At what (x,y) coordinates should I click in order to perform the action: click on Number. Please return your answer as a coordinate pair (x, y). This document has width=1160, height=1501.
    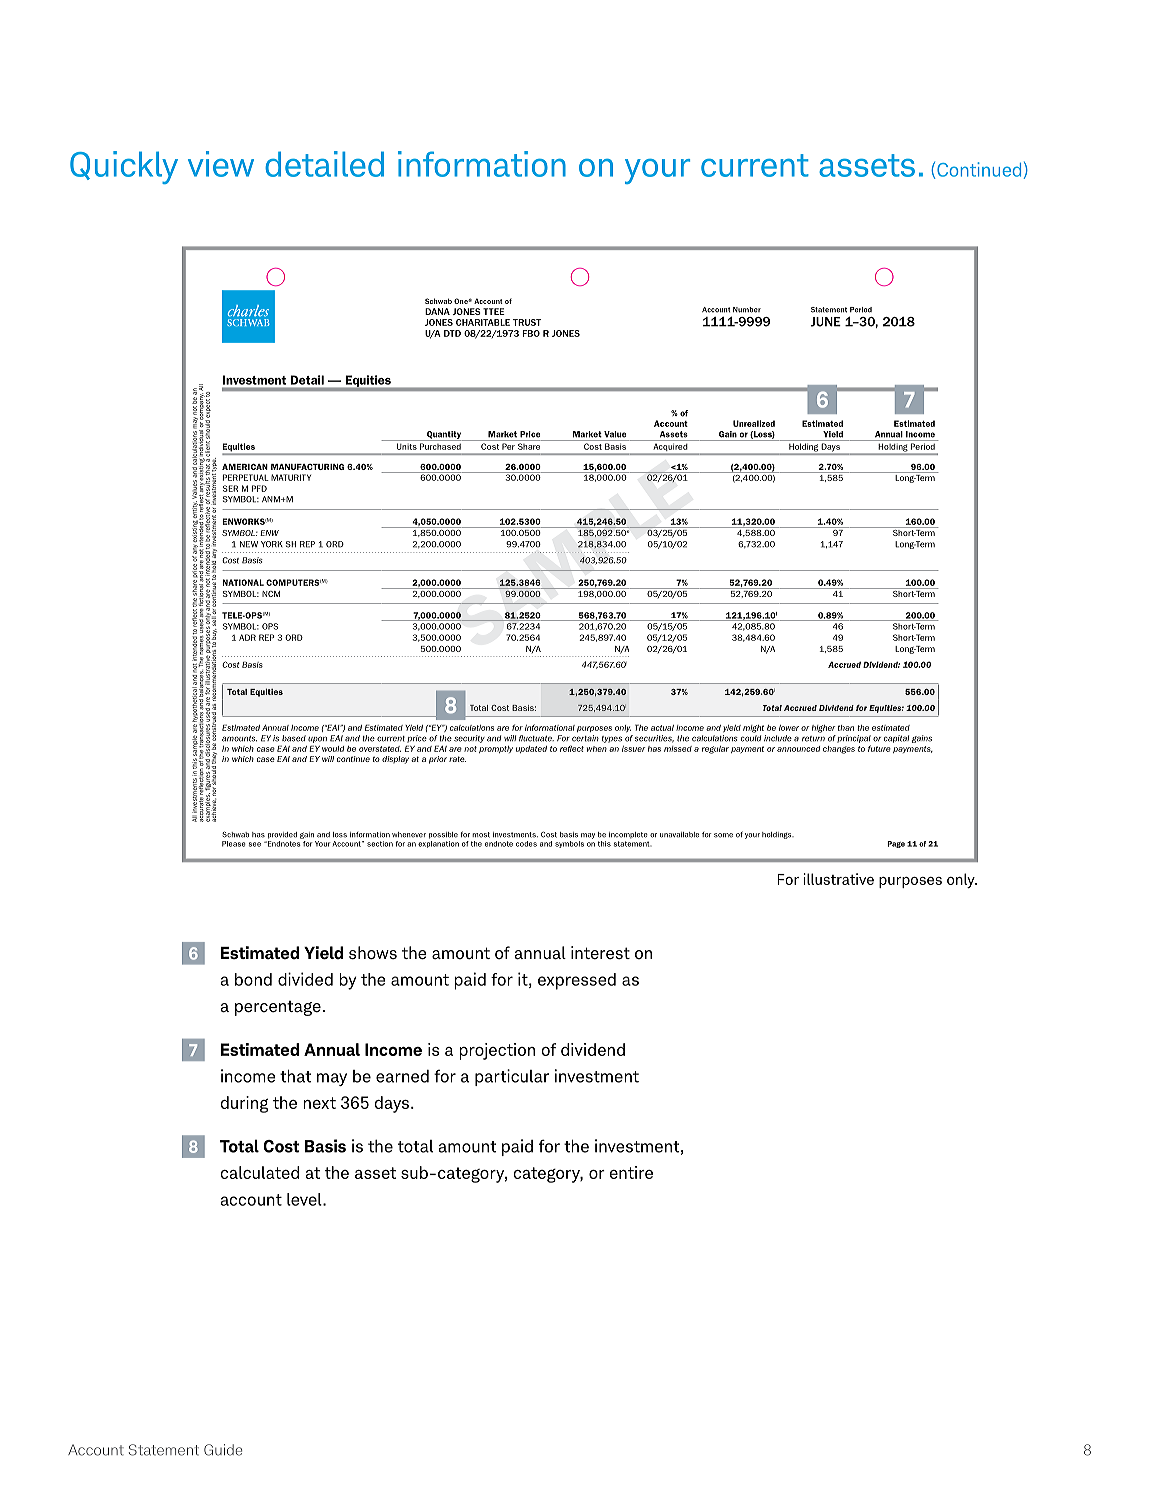
    Looking at the image, I should click on (747, 310).
